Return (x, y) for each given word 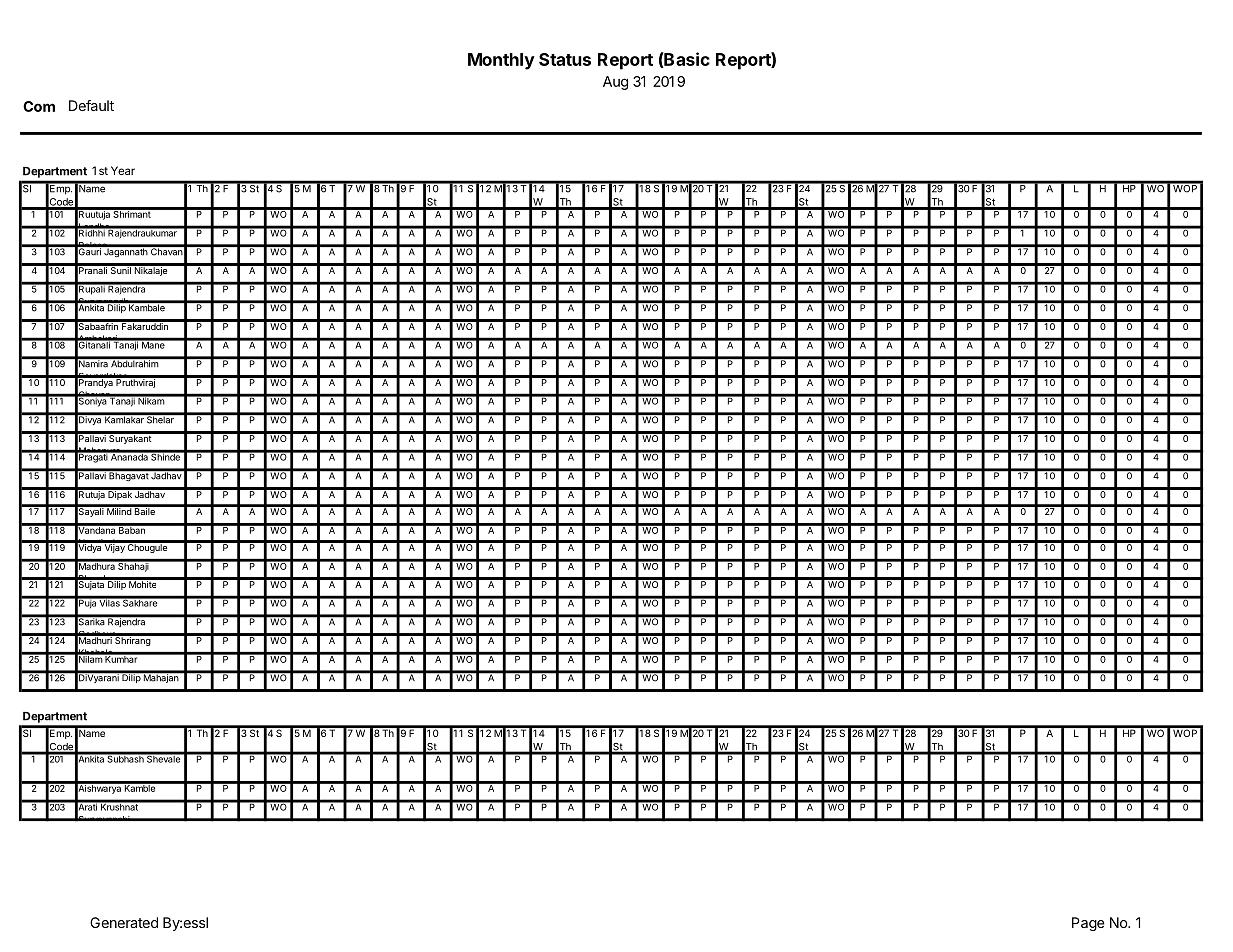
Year (123, 170)
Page (1088, 924)
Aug (615, 83)
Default (91, 105)
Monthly (501, 61)
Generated (124, 922)
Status (565, 59)
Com (39, 106)
